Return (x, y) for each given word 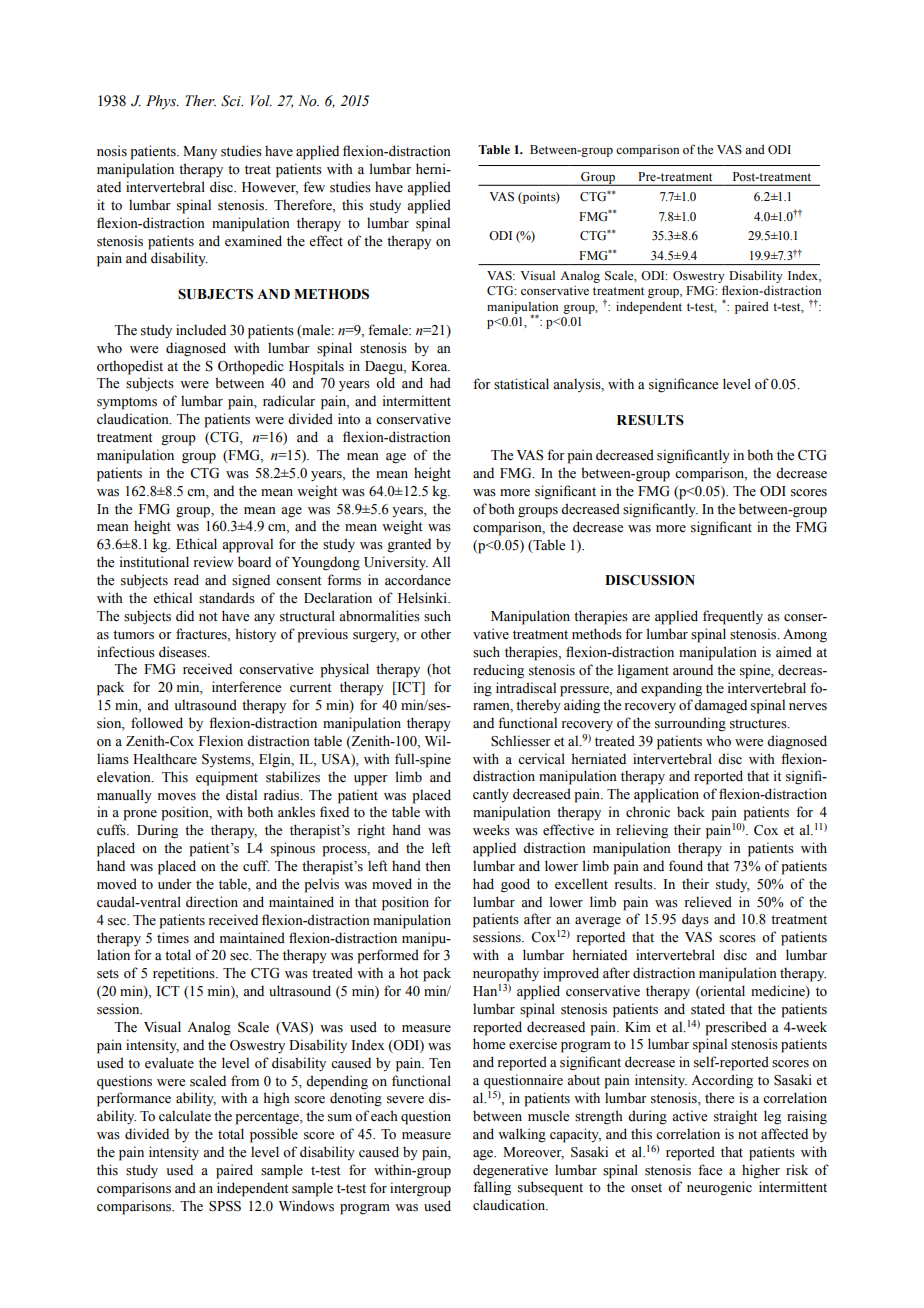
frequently (733, 617)
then (438, 866)
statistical (521, 384)
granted (409, 545)
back (691, 812)
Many (200, 153)
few (314, 187)
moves (177, 797)
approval (247, 545)
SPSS (225, 1206)
